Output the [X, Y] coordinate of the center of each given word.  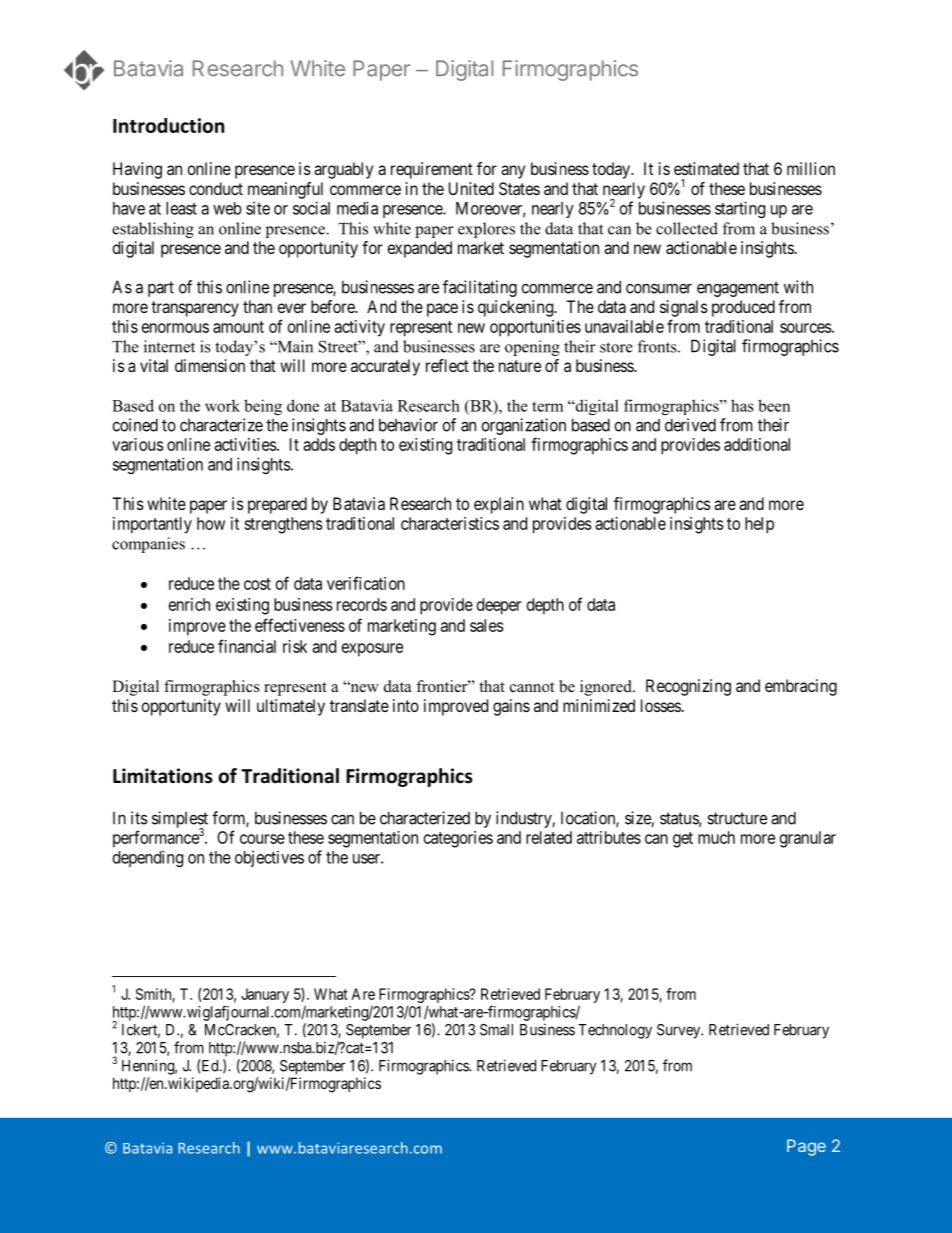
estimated [706, 168]
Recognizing [688, 687]
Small [496, 1030]
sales [487, 625]
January [265, 995]
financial [247, 646]
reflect [447, 365]
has [742, 405]
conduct [216, 188]
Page [806, 1147]
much [716, 837]
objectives [269, 858]
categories [458, 839]
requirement [432, 170]
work [222, 405]
